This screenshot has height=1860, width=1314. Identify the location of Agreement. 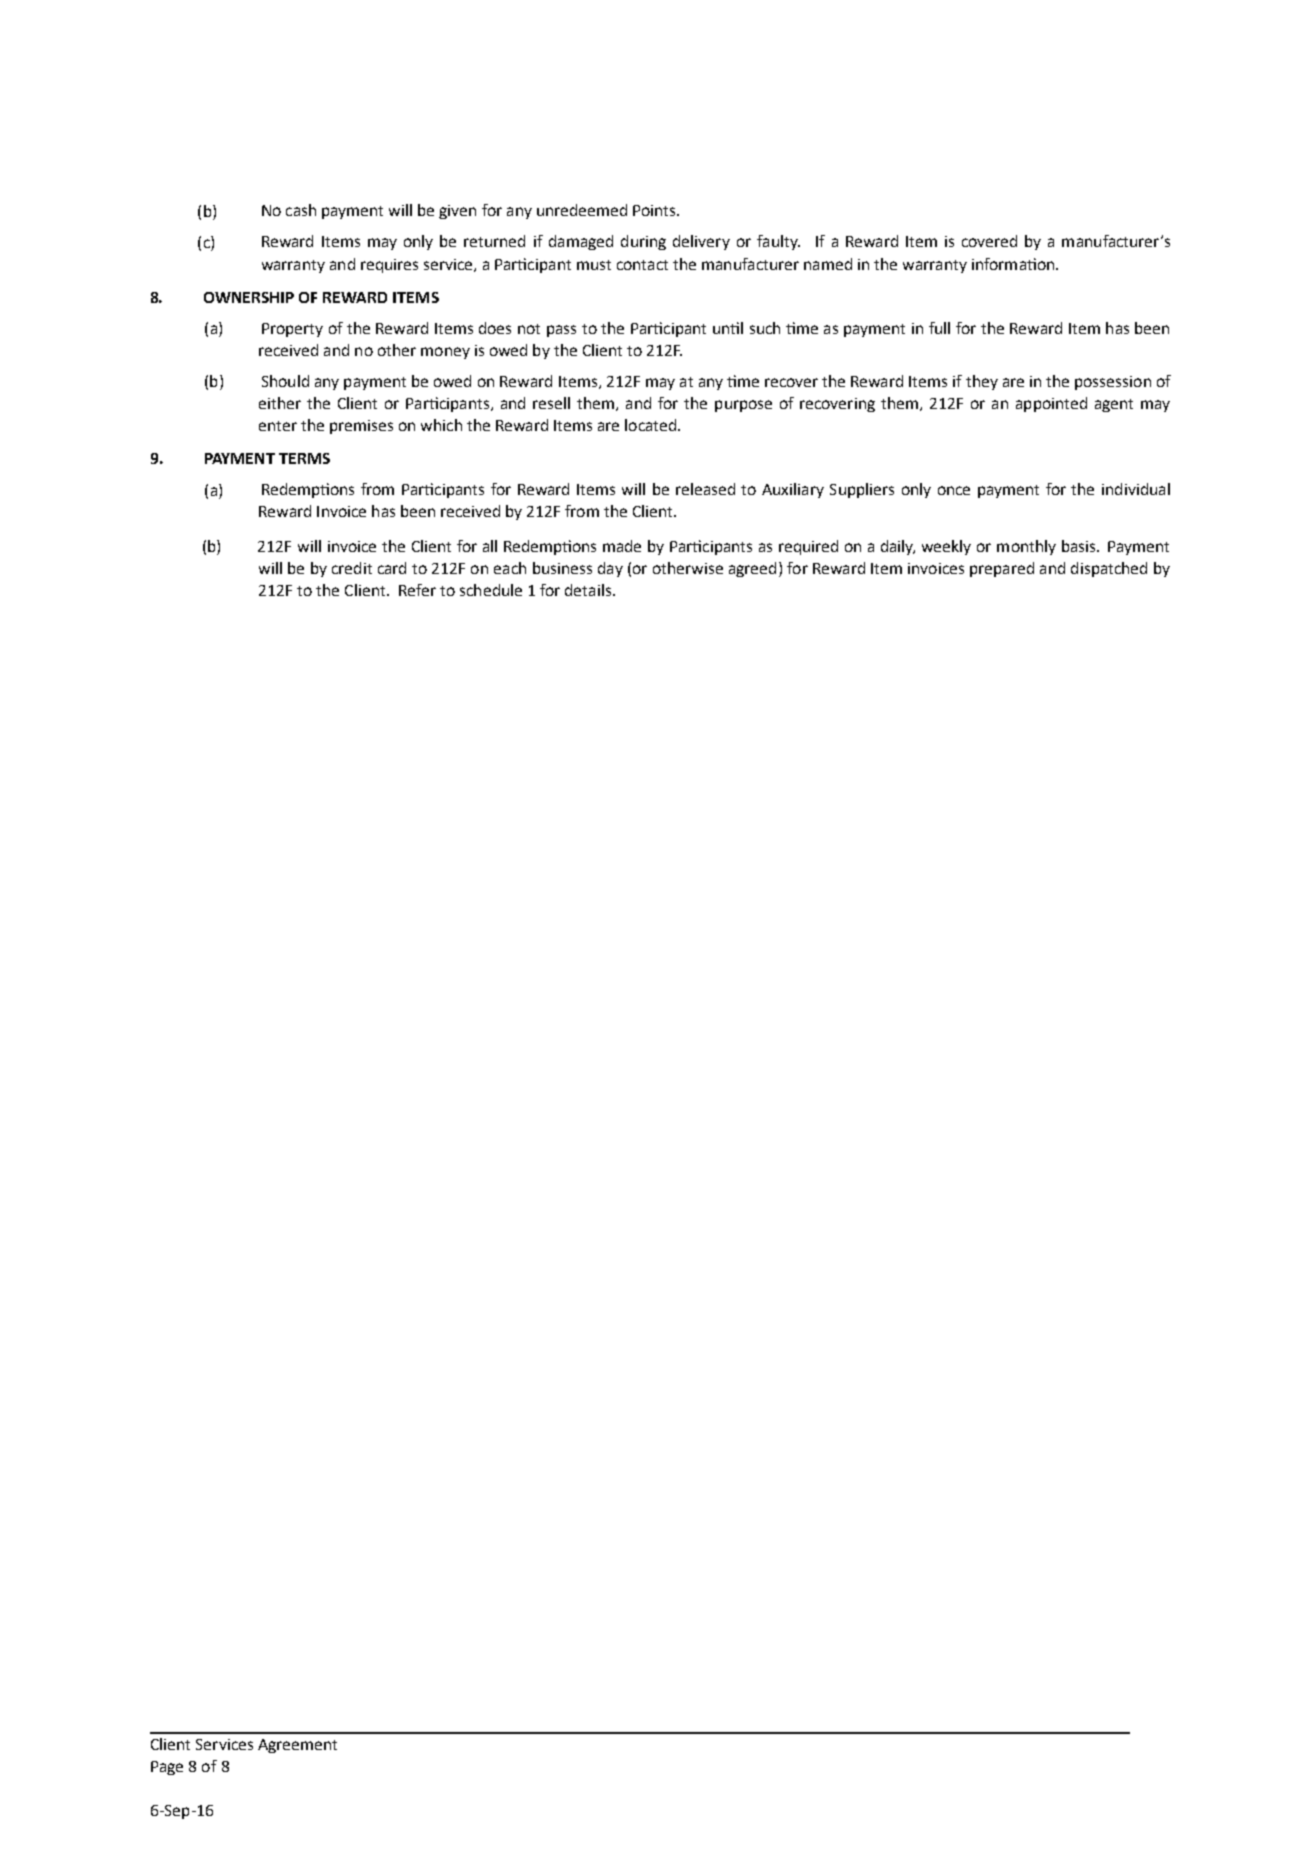
(297, 1746).
